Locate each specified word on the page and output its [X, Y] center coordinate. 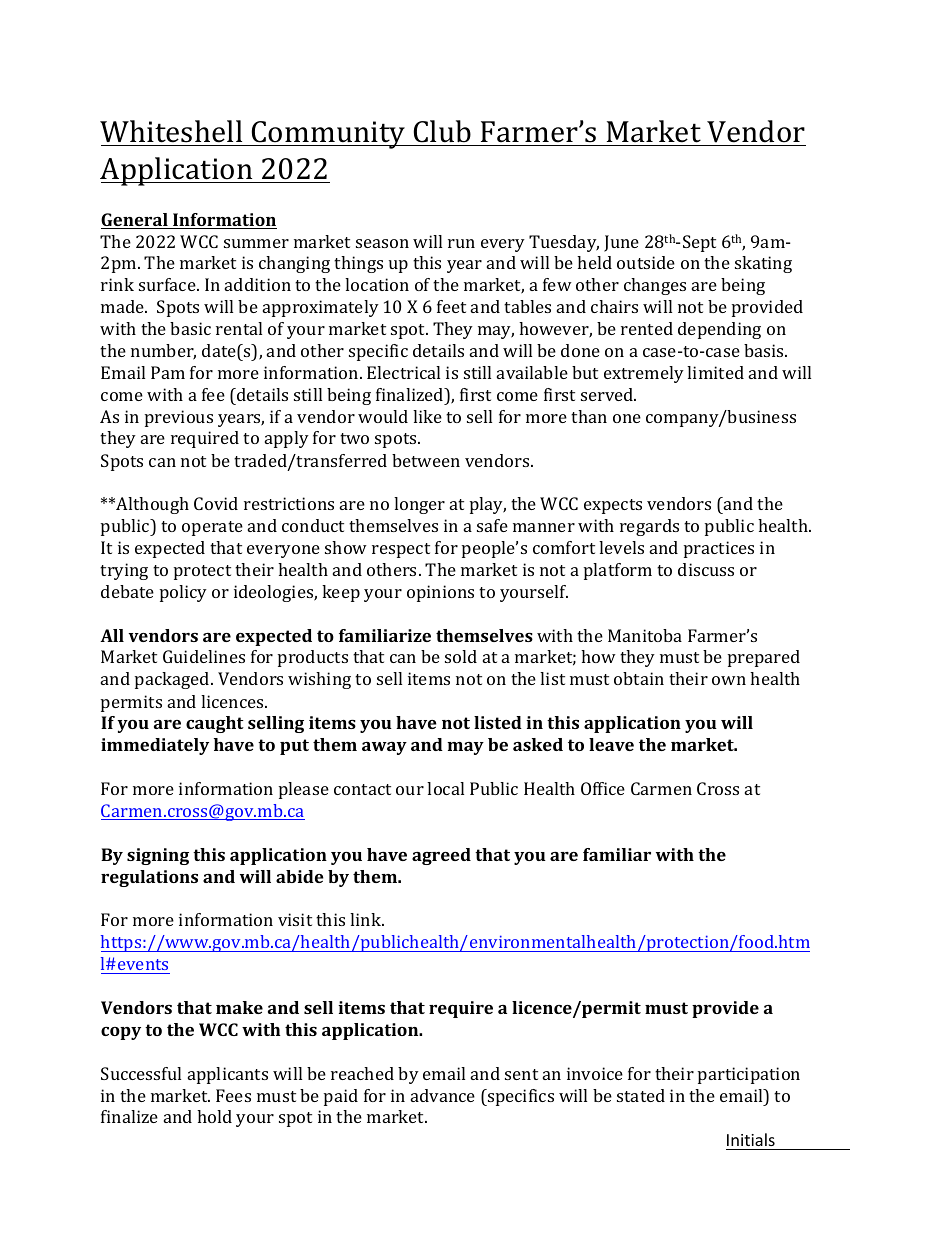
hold [214, 1116]
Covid [216, 503]
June [621, 243]
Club [442, 131]
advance [443, 1095]
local [445, 788]
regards [649, 527]
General [135, 221]
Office [603, 788]
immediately [155, 746]
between [426, 460]
